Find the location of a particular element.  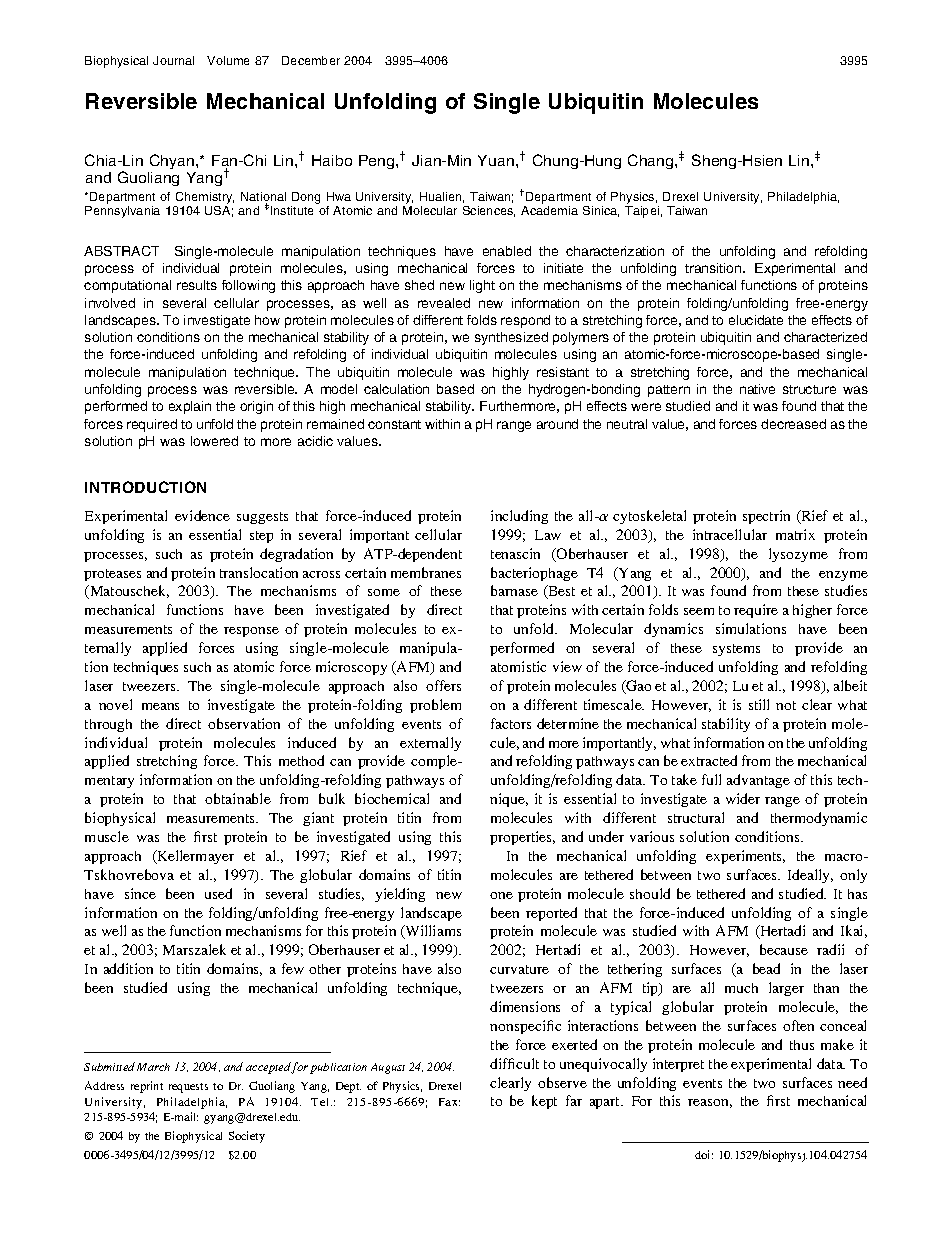

one is located at coordinates (501, 895).
